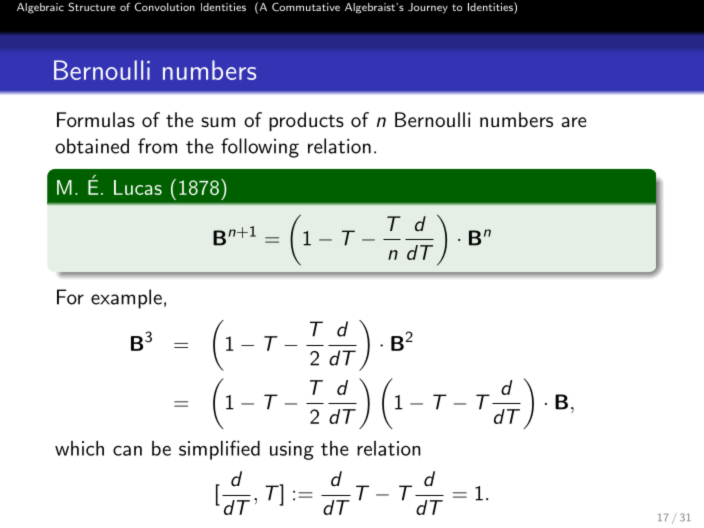  What do you see at coordinates (157, 146) in the screenshot?
I see `from` at bounding box center [157, 146].
